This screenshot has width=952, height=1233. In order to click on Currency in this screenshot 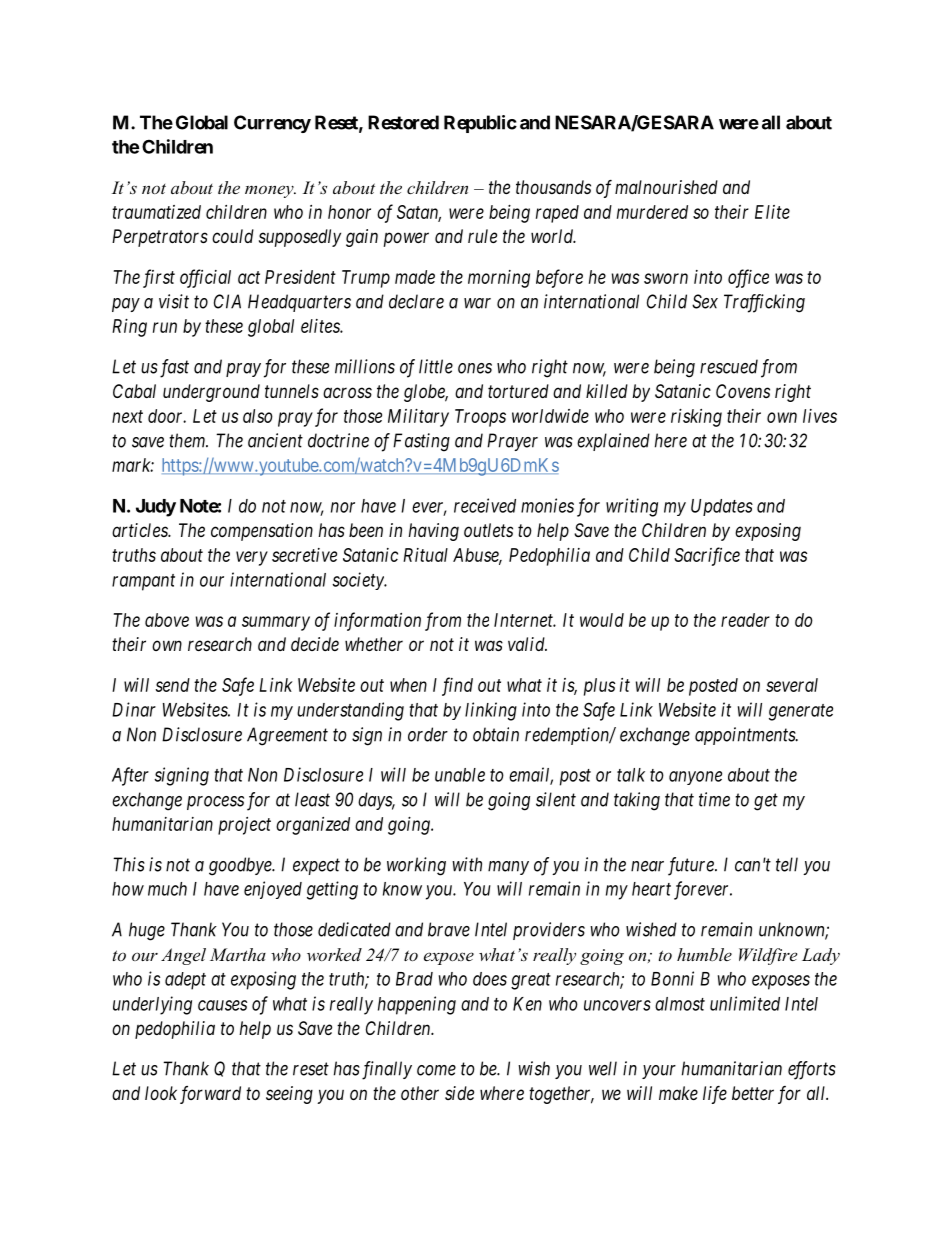, I will do `click(272, 124)`.
